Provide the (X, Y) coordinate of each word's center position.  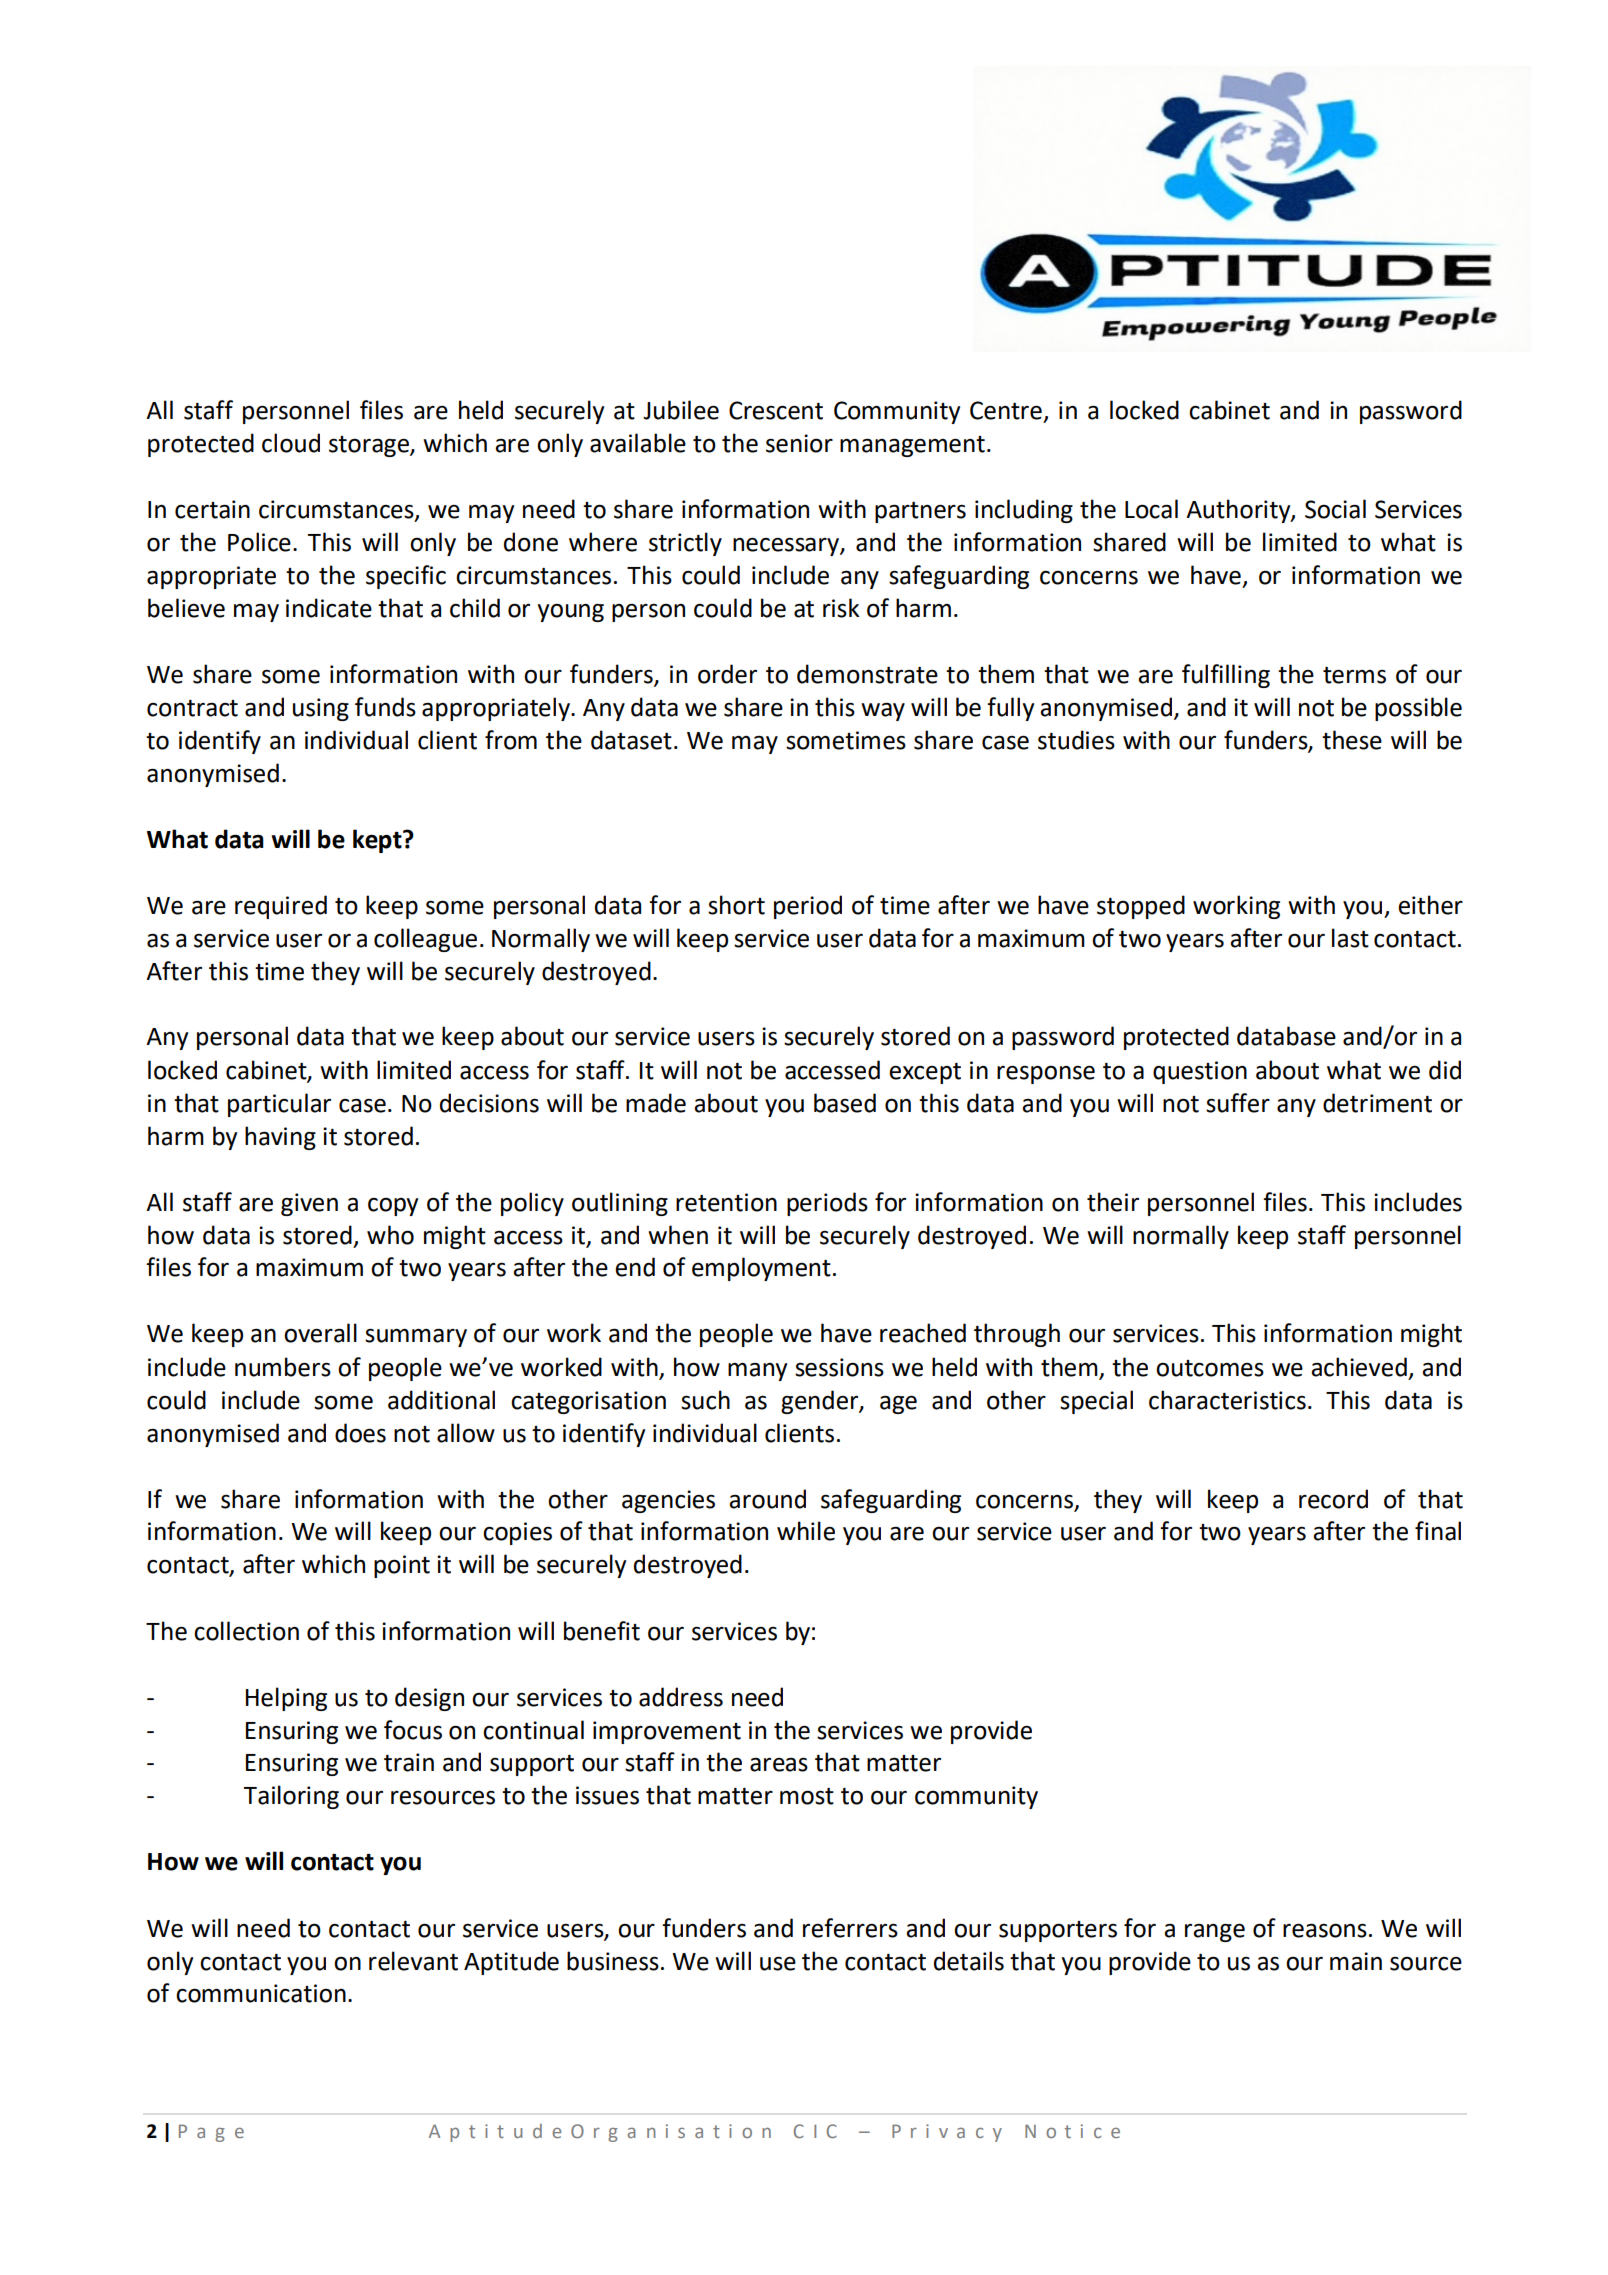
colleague (425, 940)
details (969, 1961)
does (360, 1433)
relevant (413, 1961)
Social (1335, 509)
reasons (1325, 1930)
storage (370, 446)
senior (799, 443)
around (767, 1499)
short (736, 905)
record (1333, 1499)
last (1350, 938)
